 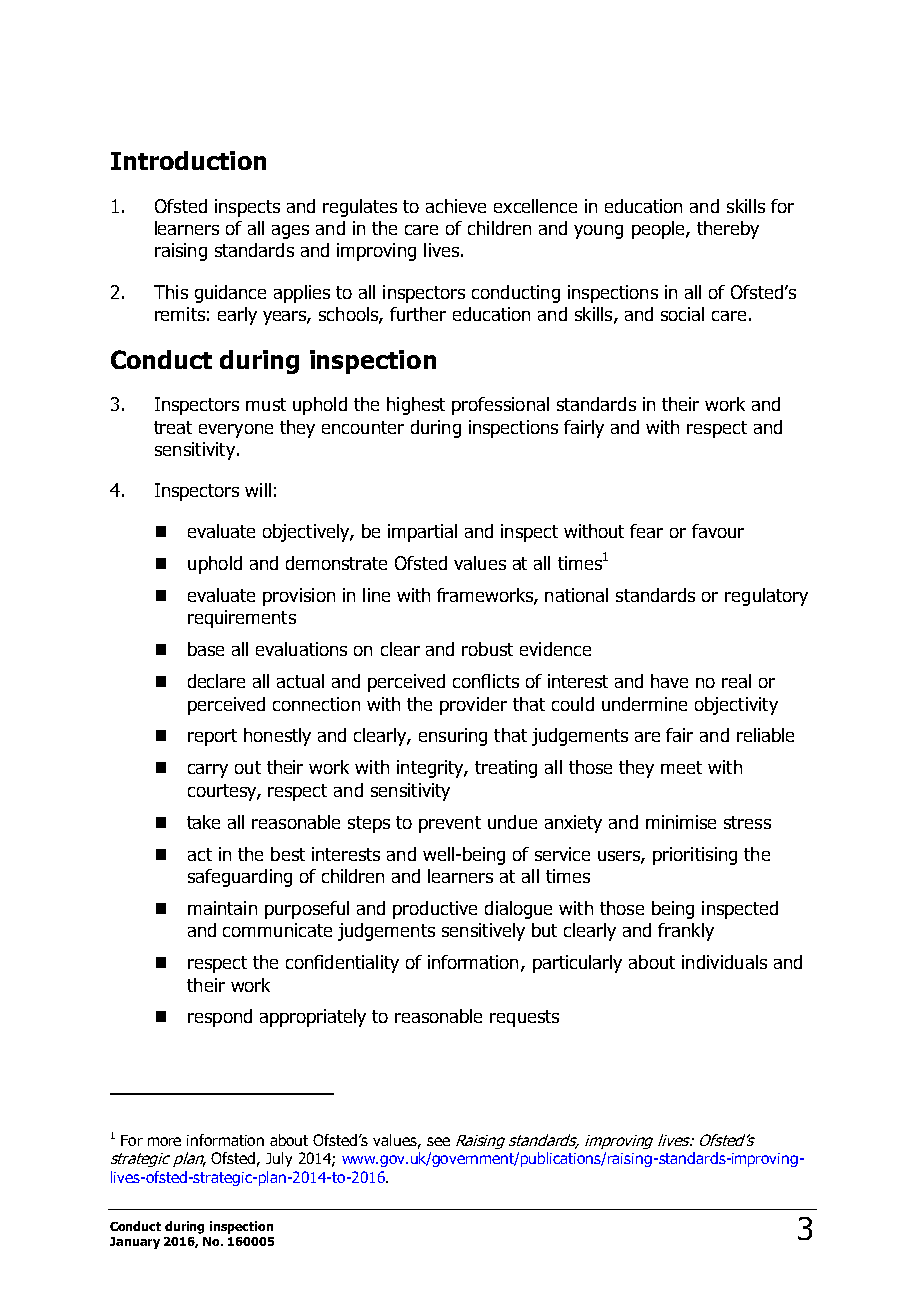 What do you see at coordinates (659, 230) in the screenshot?
I see `people` at bounding box center [659, 230].
